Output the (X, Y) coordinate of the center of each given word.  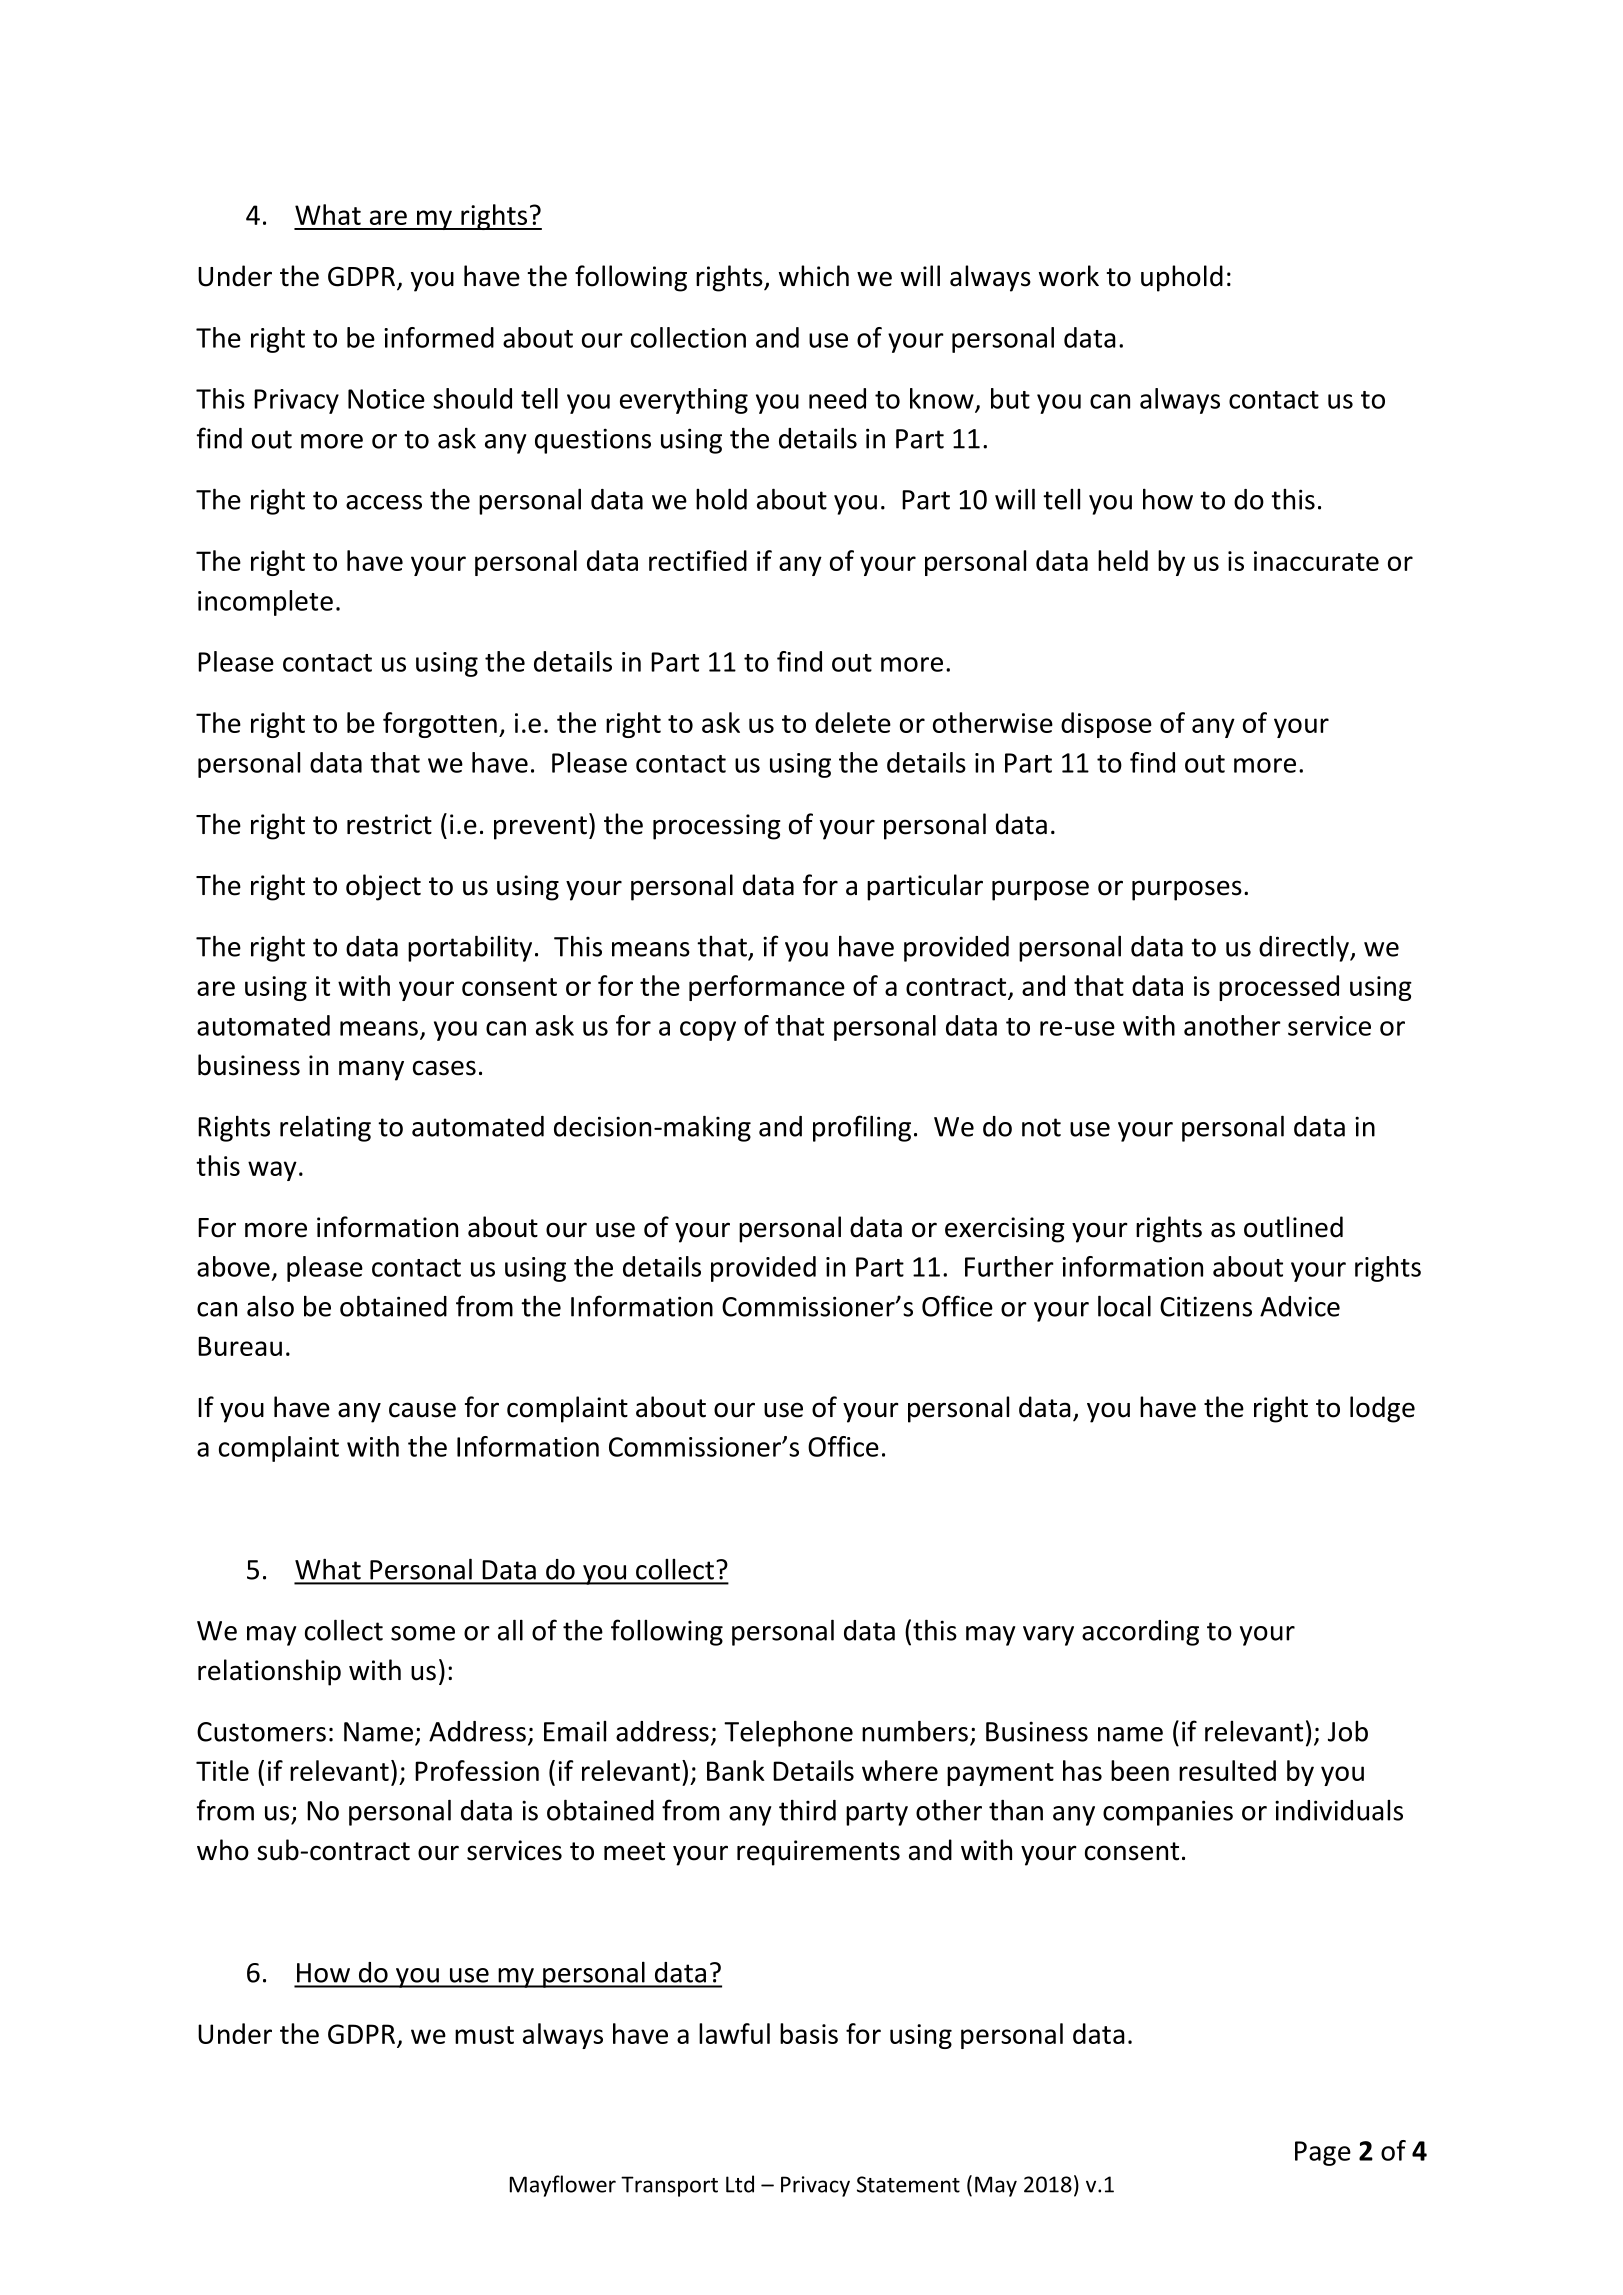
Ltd (740, 2184)
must (484, 2035)
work (1069, 276)
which (814, 276)
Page (1323, 2153)
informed (439, 337)
